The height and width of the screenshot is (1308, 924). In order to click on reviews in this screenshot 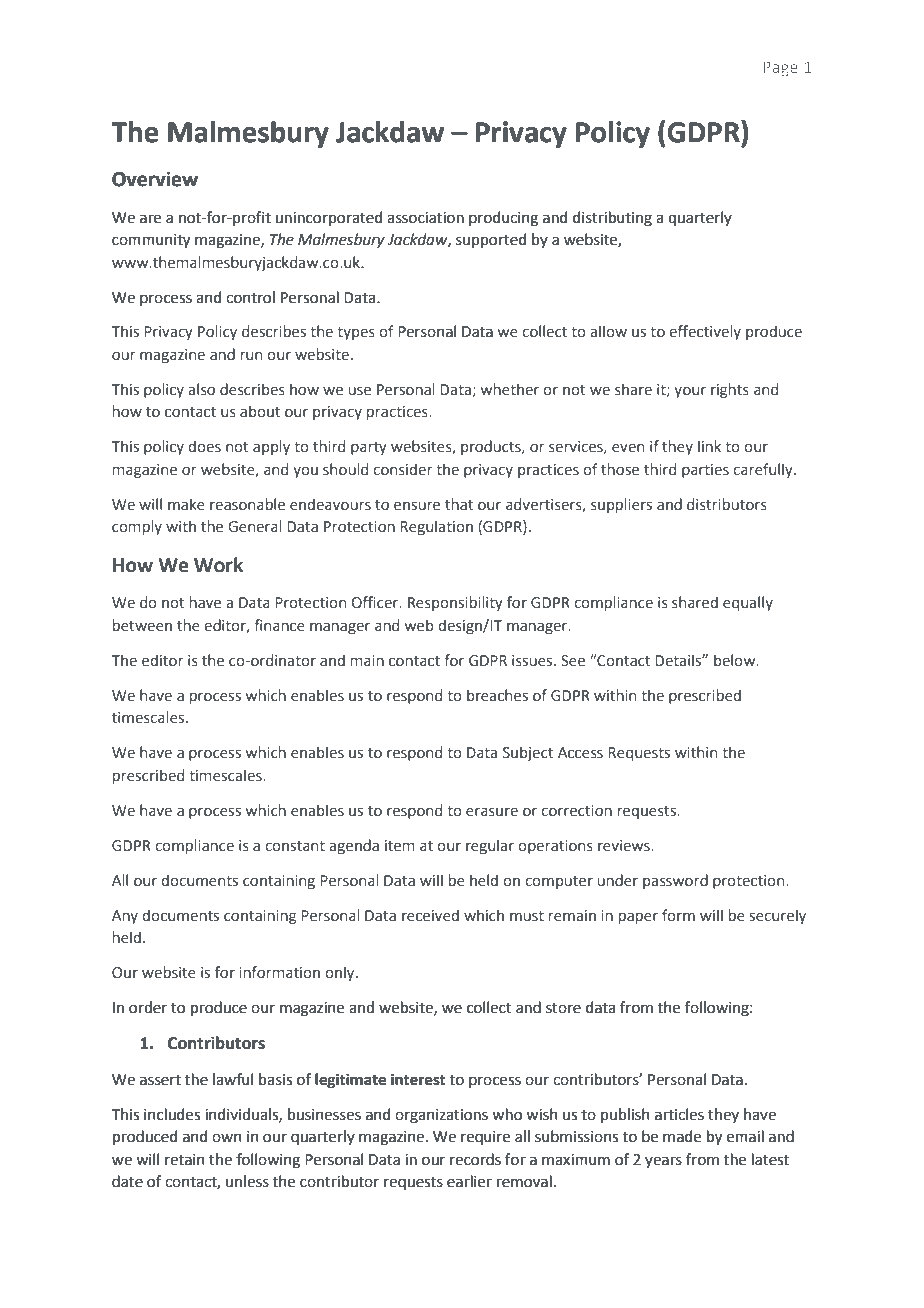, I will do `click(625, 846)`.
